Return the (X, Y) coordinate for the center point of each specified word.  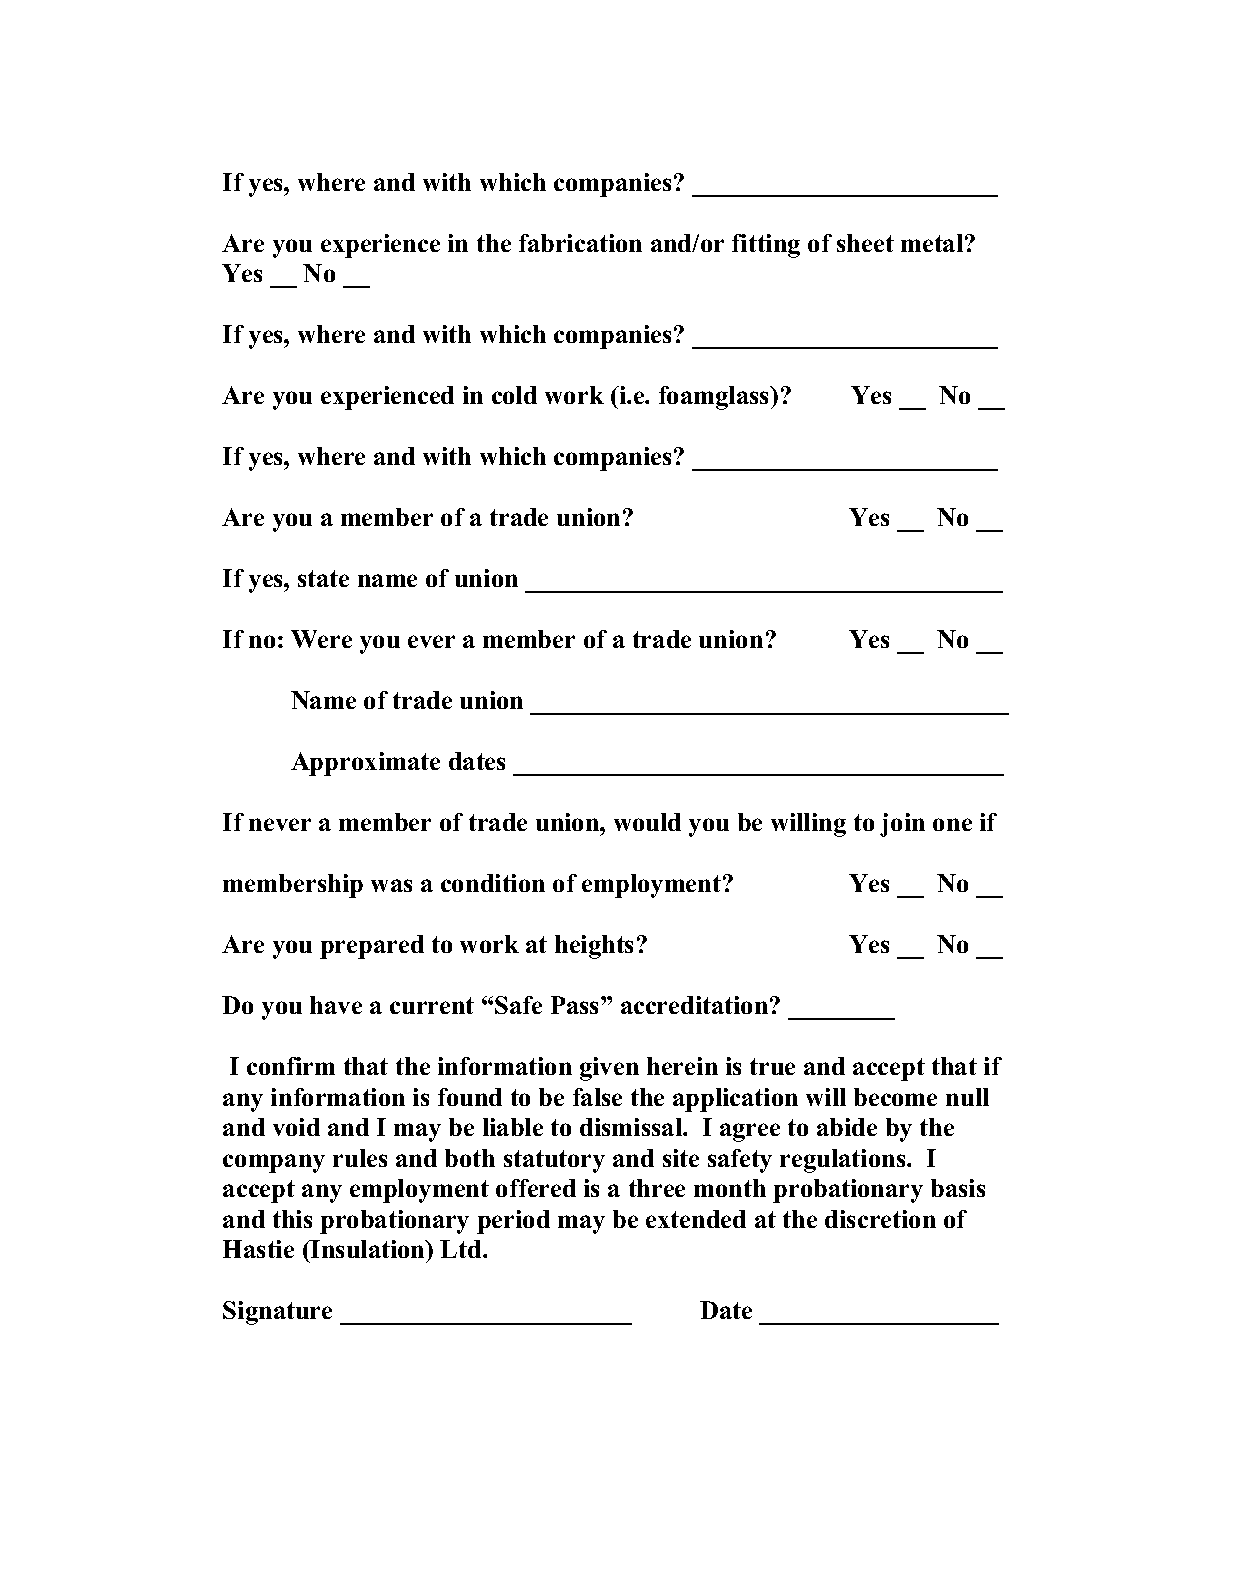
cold (514, 395)
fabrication (580, 243)
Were (321, 639)
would (647, 822)
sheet (865, 243)
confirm (291, 1066)
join (902, 825)
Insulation (368, 1249)
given (609, 1069)
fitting (766, 246)
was (391, 885)
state (323, 578)
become (895, 1097)
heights (594, 947)
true (772, 1066)
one (952, 824)
